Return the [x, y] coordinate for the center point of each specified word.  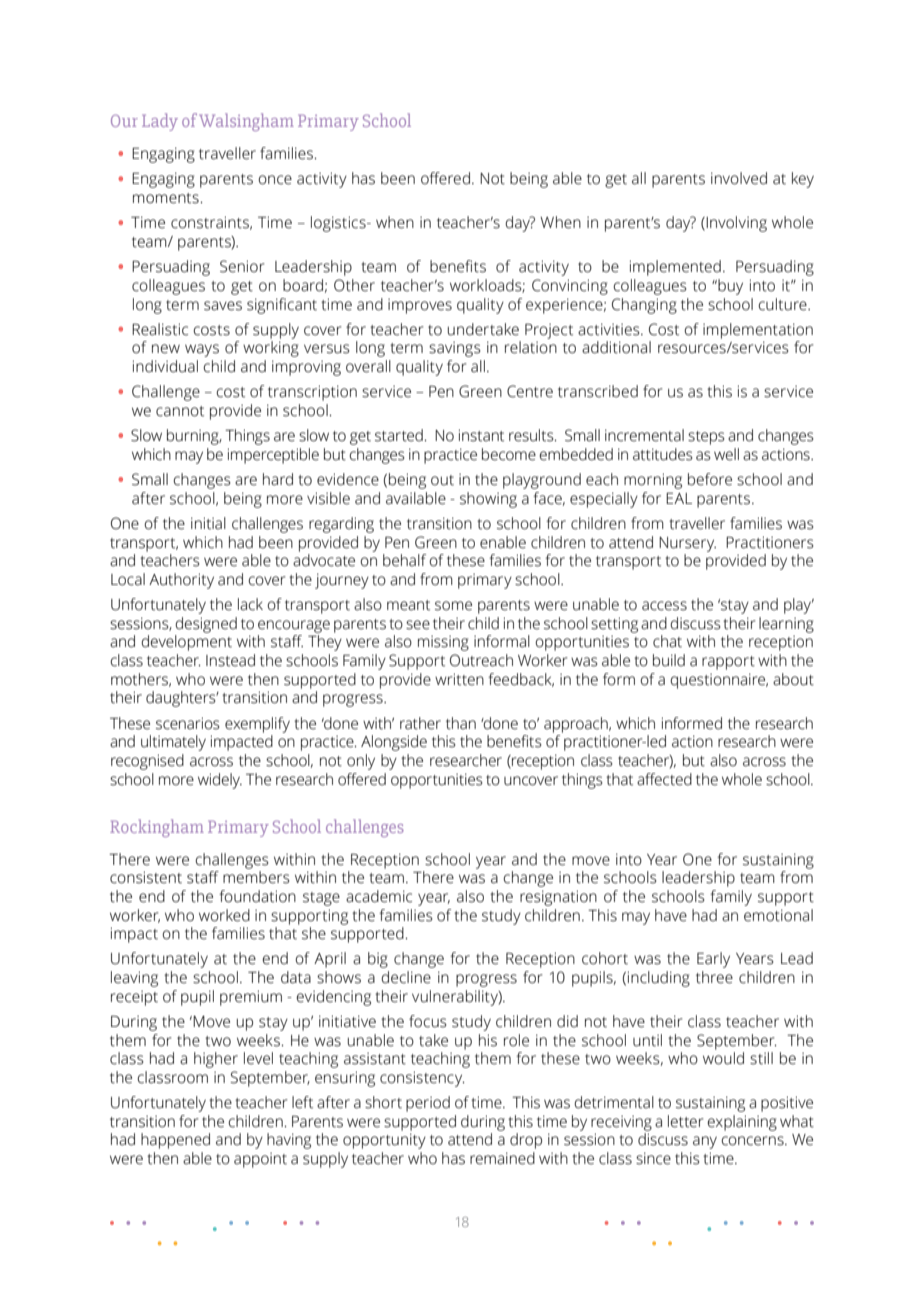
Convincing [570, 287]
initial [208, 523]
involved [739, 178]
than [461, 723]
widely [220, 781]
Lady [160, 122]
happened [175, 1141]
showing [488, 500]
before [710, 479]
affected [664, 779]
